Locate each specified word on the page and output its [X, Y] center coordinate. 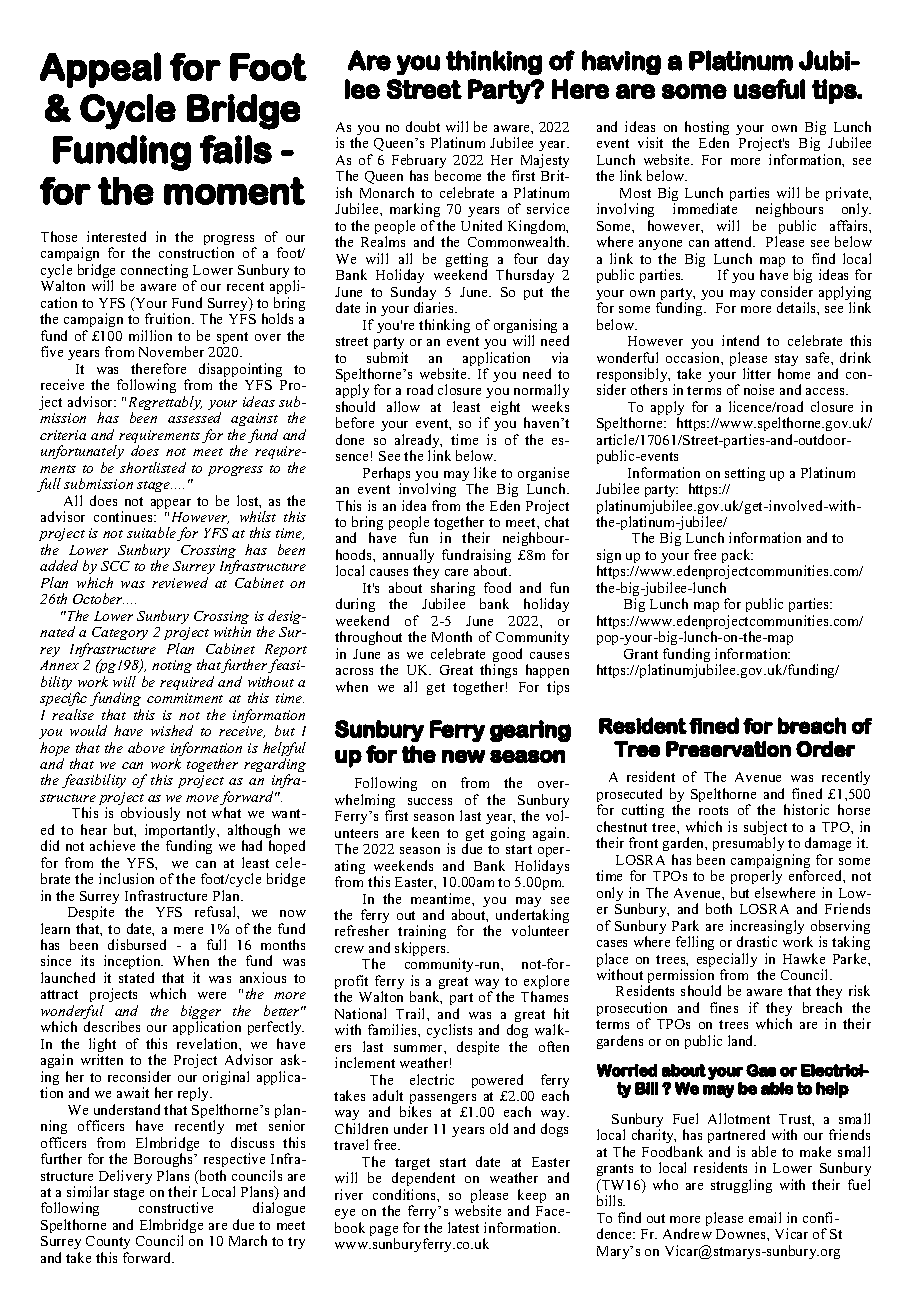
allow [403, 406]
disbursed [137, 944]
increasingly [767, 928]
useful [769, 89]
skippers [422, 949]
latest [463, 1227]
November [171, 351]
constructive [176, 1207]
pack [737, 557]
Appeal [100, 70]
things [498, 671]
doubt [423, 126]
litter [757, 373]
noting [172, 666]
